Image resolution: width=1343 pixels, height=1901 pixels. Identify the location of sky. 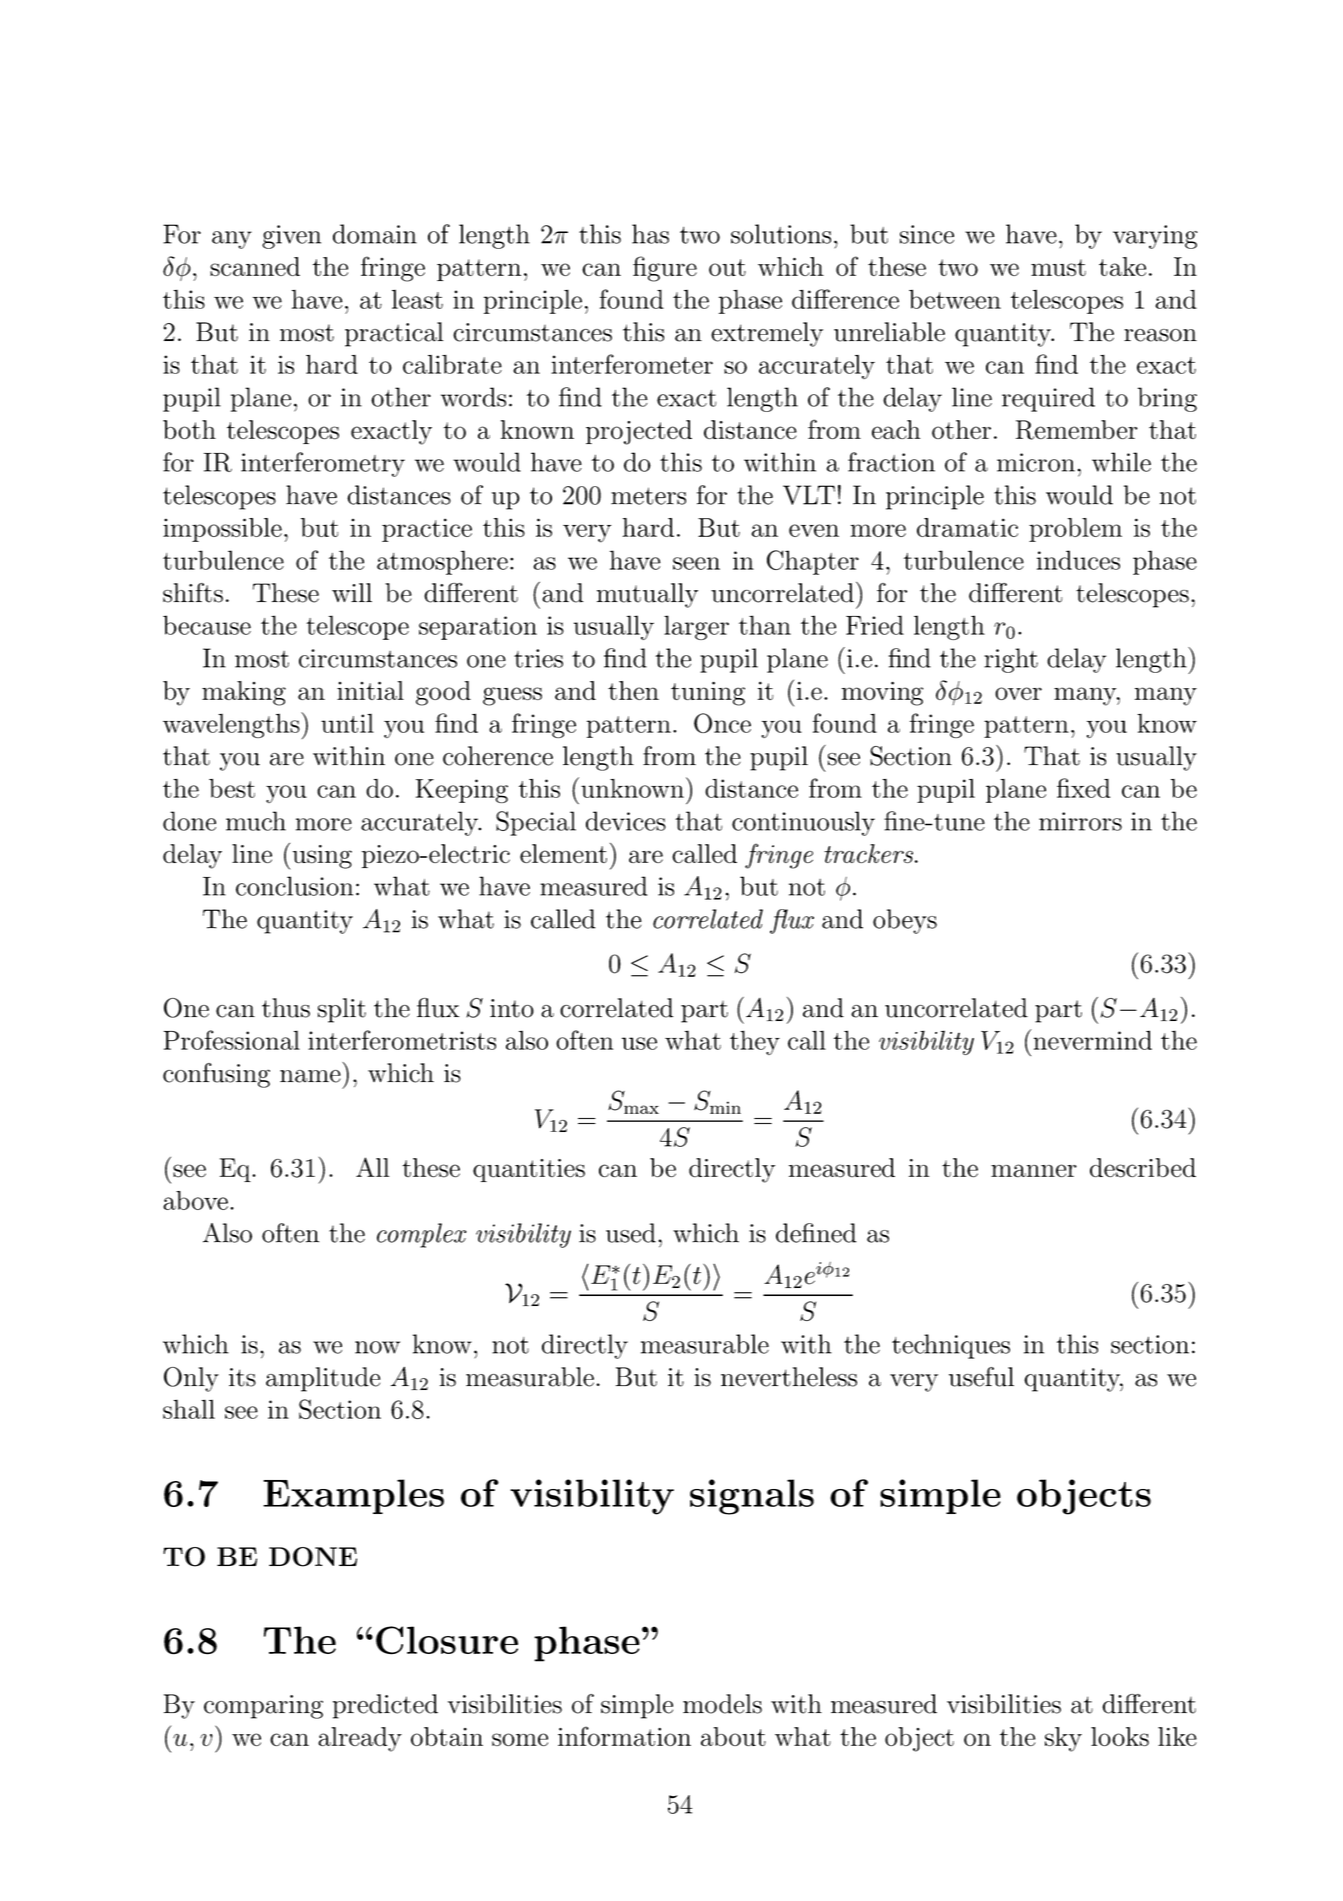
(1063, 1739).
